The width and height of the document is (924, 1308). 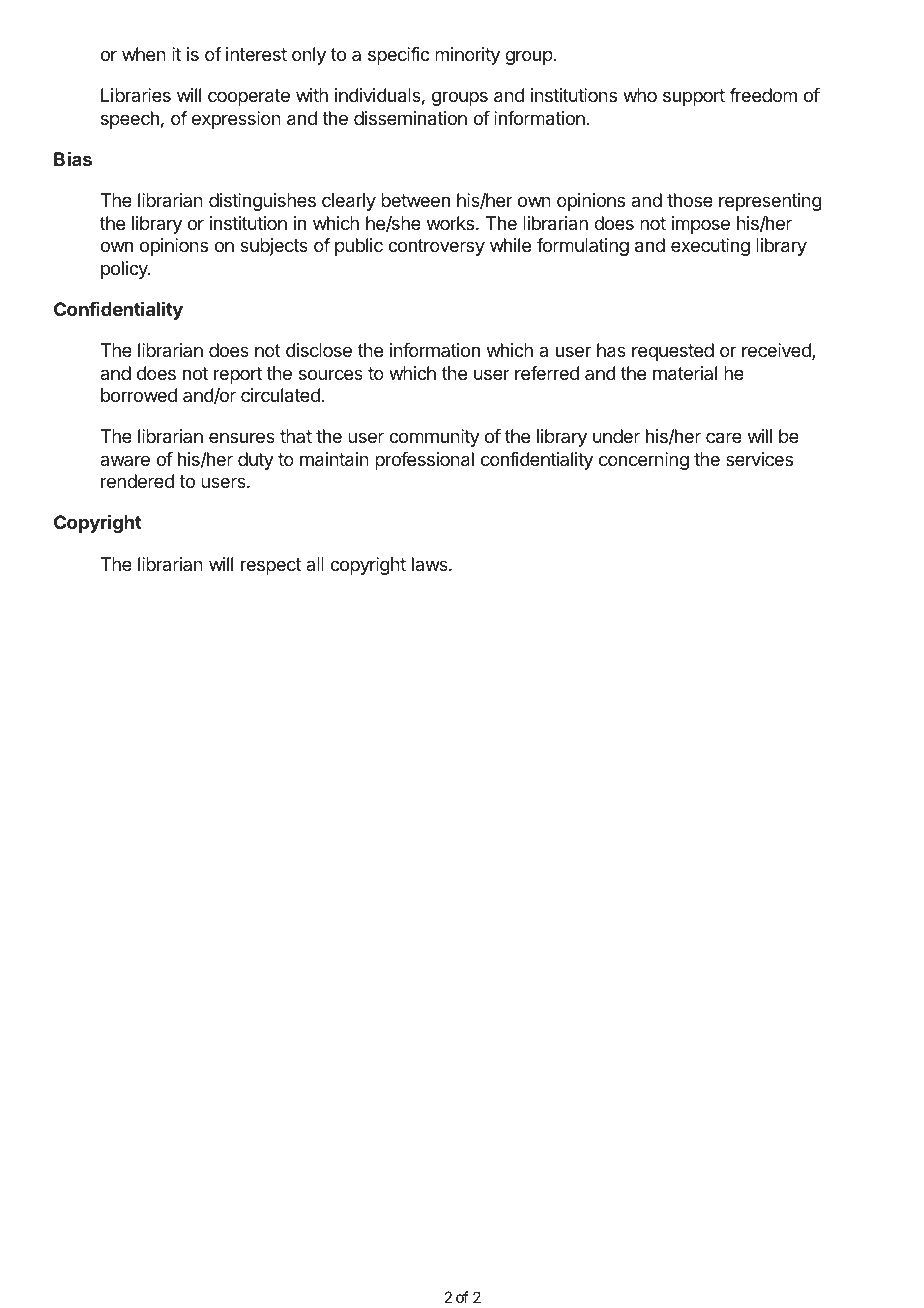 I want to click on disclose, so click(x=319, y=350).
